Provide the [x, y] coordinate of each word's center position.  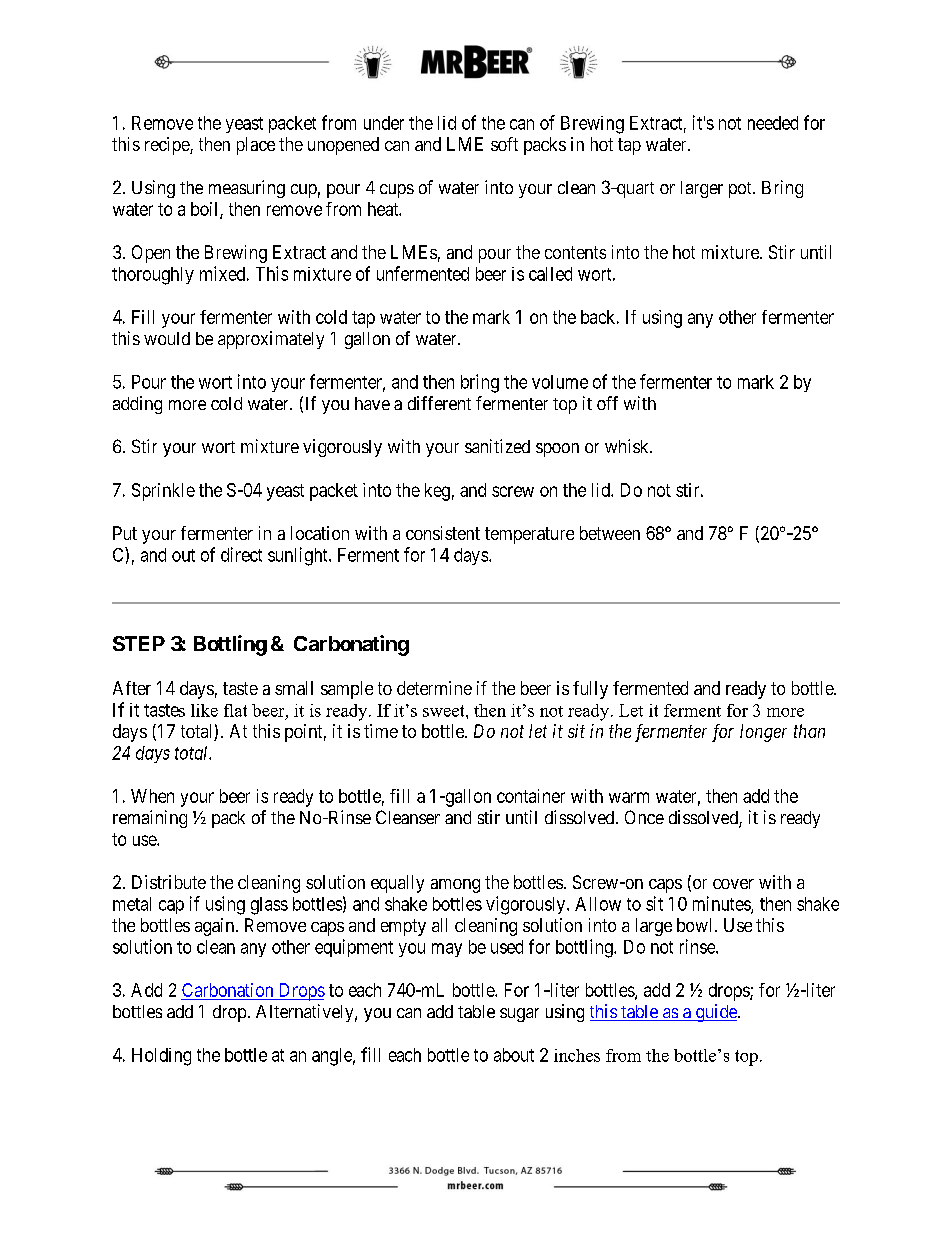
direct [241, 554]
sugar [519, 1015]
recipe [168, 146]
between [610, 533]
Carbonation [228, 991]
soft [504, 144]
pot [741, 190]
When [152, 796]
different [439, 403]
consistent [443, 533]
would [167, 338]
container [531, 796]
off [607, 403]
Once [644, 817]
